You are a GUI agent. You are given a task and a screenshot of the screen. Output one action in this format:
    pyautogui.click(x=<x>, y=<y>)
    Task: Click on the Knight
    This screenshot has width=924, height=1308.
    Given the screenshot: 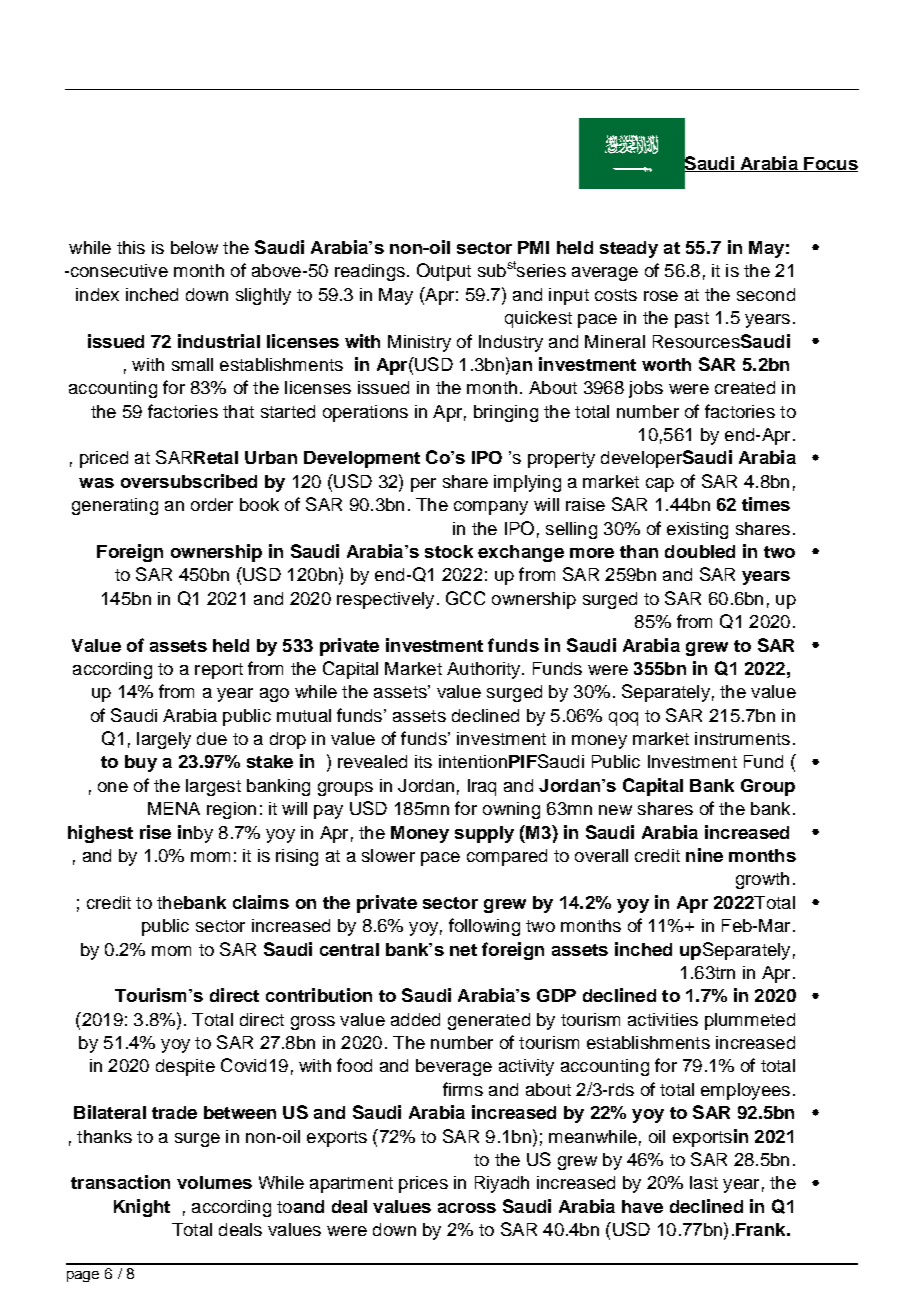 What is the action you would take?
    pyautogui.click(x=142, y=1208)
